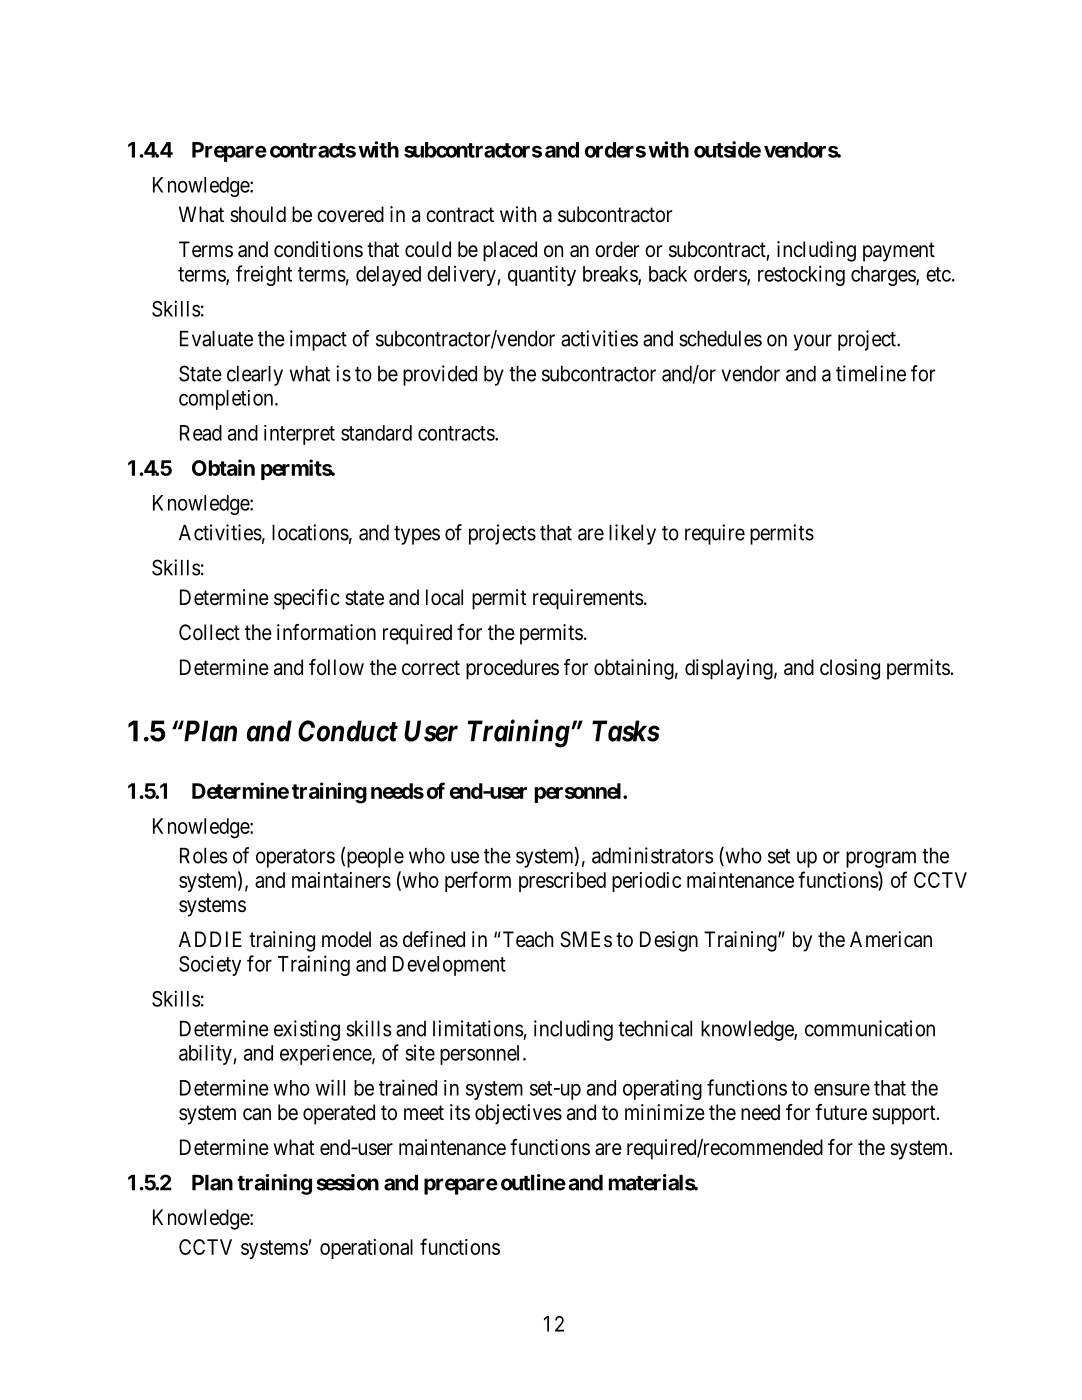 This document has width=1082, height=1400. What do you see at coordinates (871, 373) in the document?
I see `timeline` at bounding box center [871, 373].
